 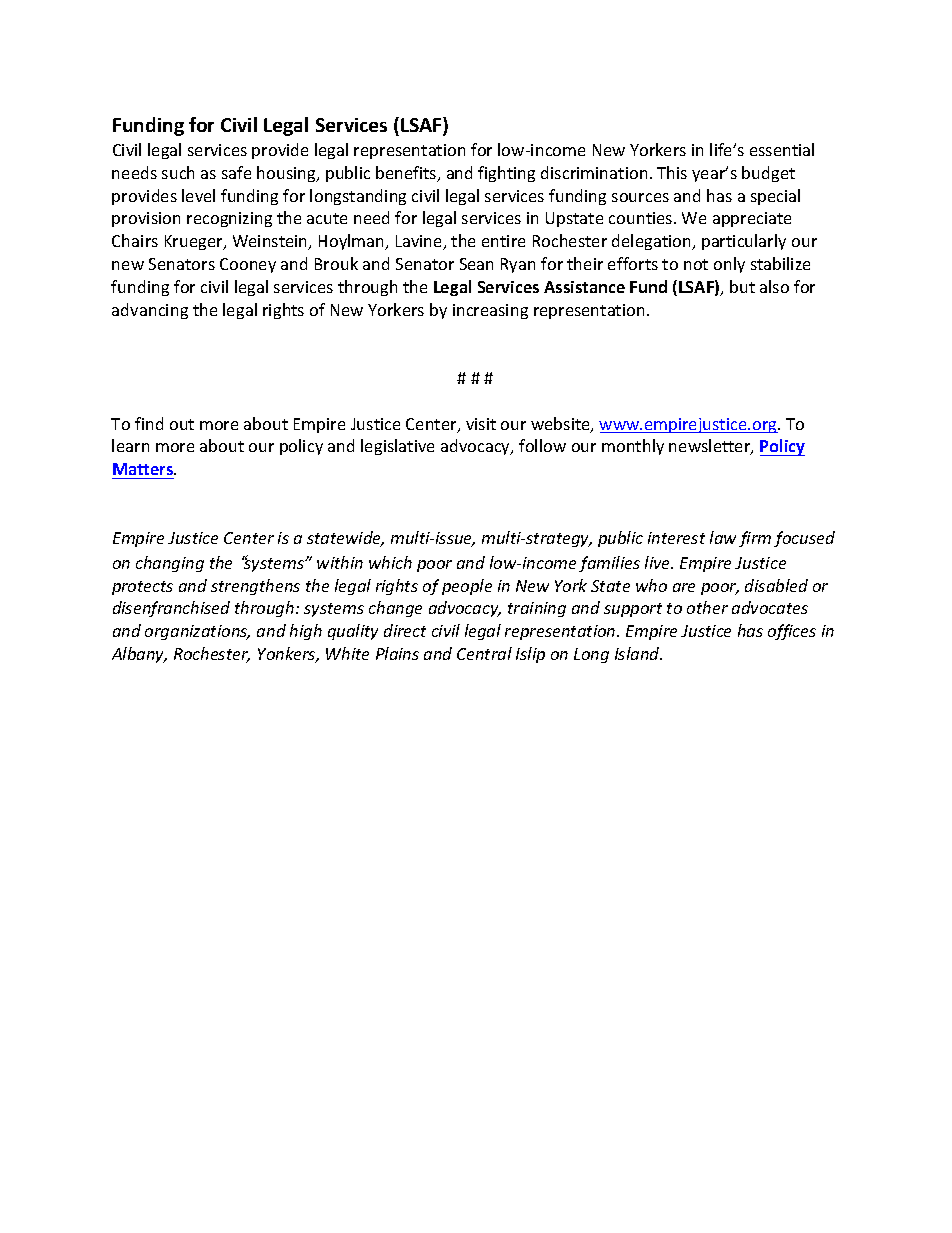 What do you see at coordinates (149, 423) in the screenshot?
I see `find` at bounding box center [149, 423].
